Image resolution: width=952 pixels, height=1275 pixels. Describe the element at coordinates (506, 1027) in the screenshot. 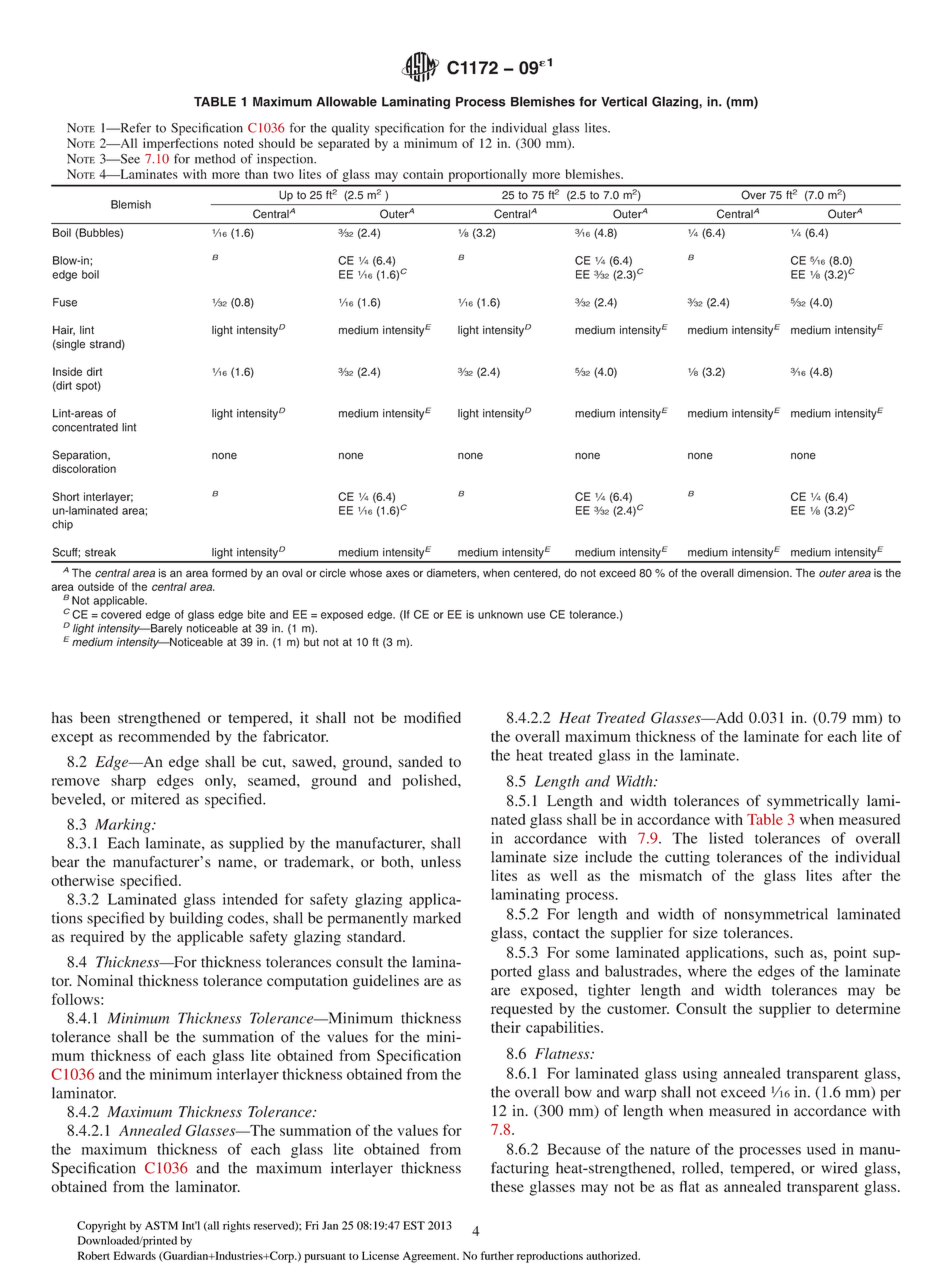

I see `their` at that location.
